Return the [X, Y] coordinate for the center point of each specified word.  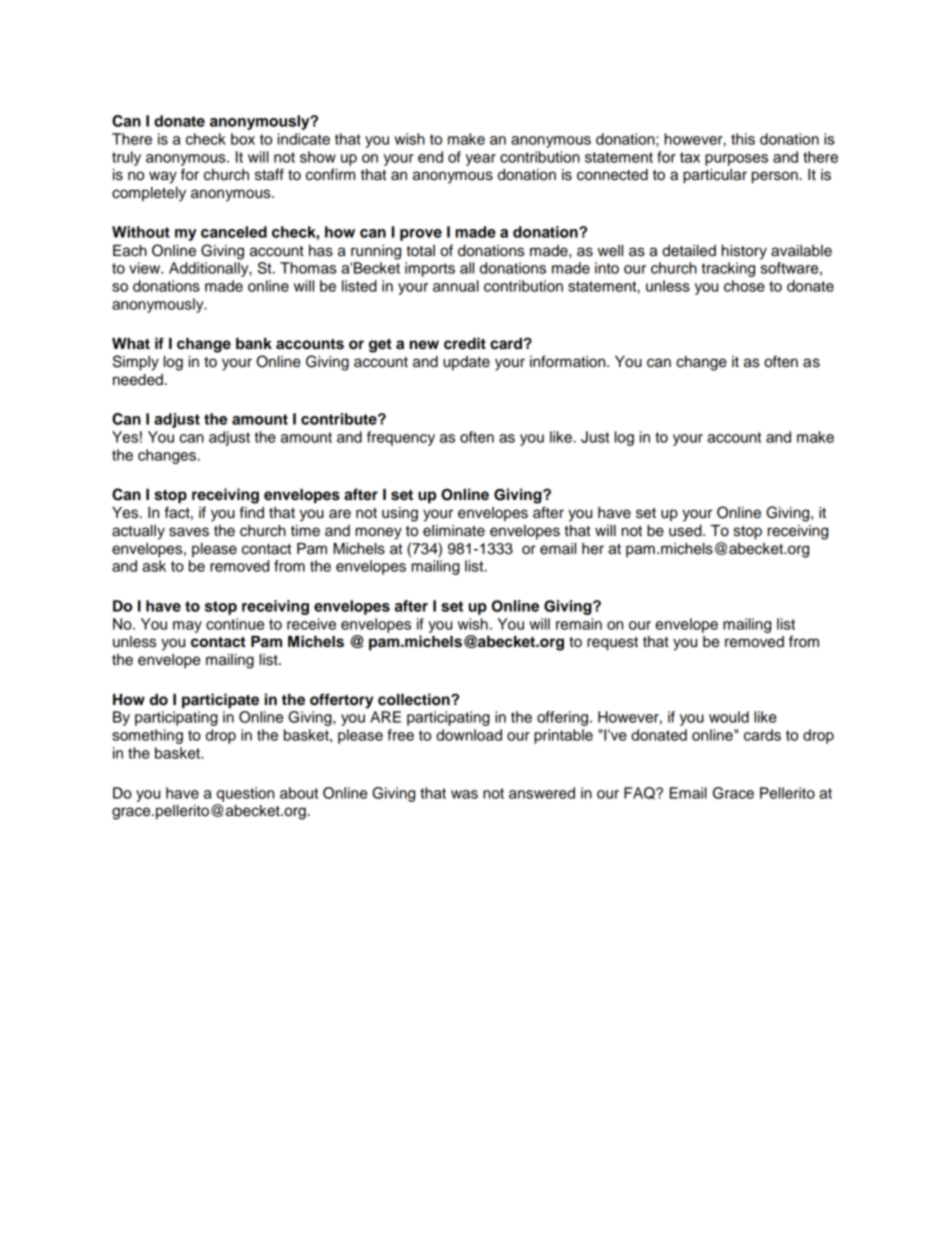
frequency [401, 438]
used [686, 531]
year [481, 160]
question [245, 794]
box [243, 139]
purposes [736, 160]
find [252, 512]
